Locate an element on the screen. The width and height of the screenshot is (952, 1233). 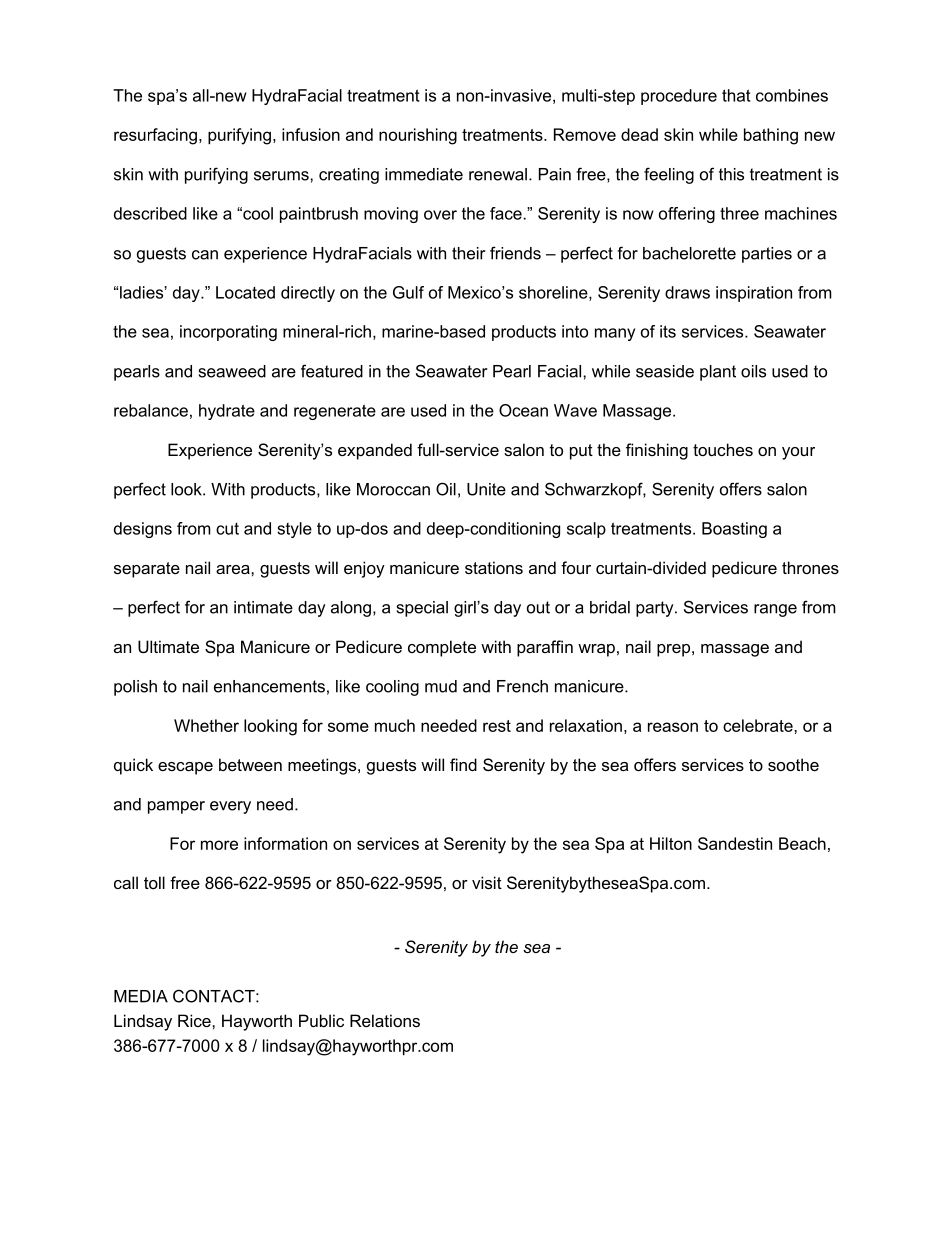
Relations is located at coordinates (385, 1020).
